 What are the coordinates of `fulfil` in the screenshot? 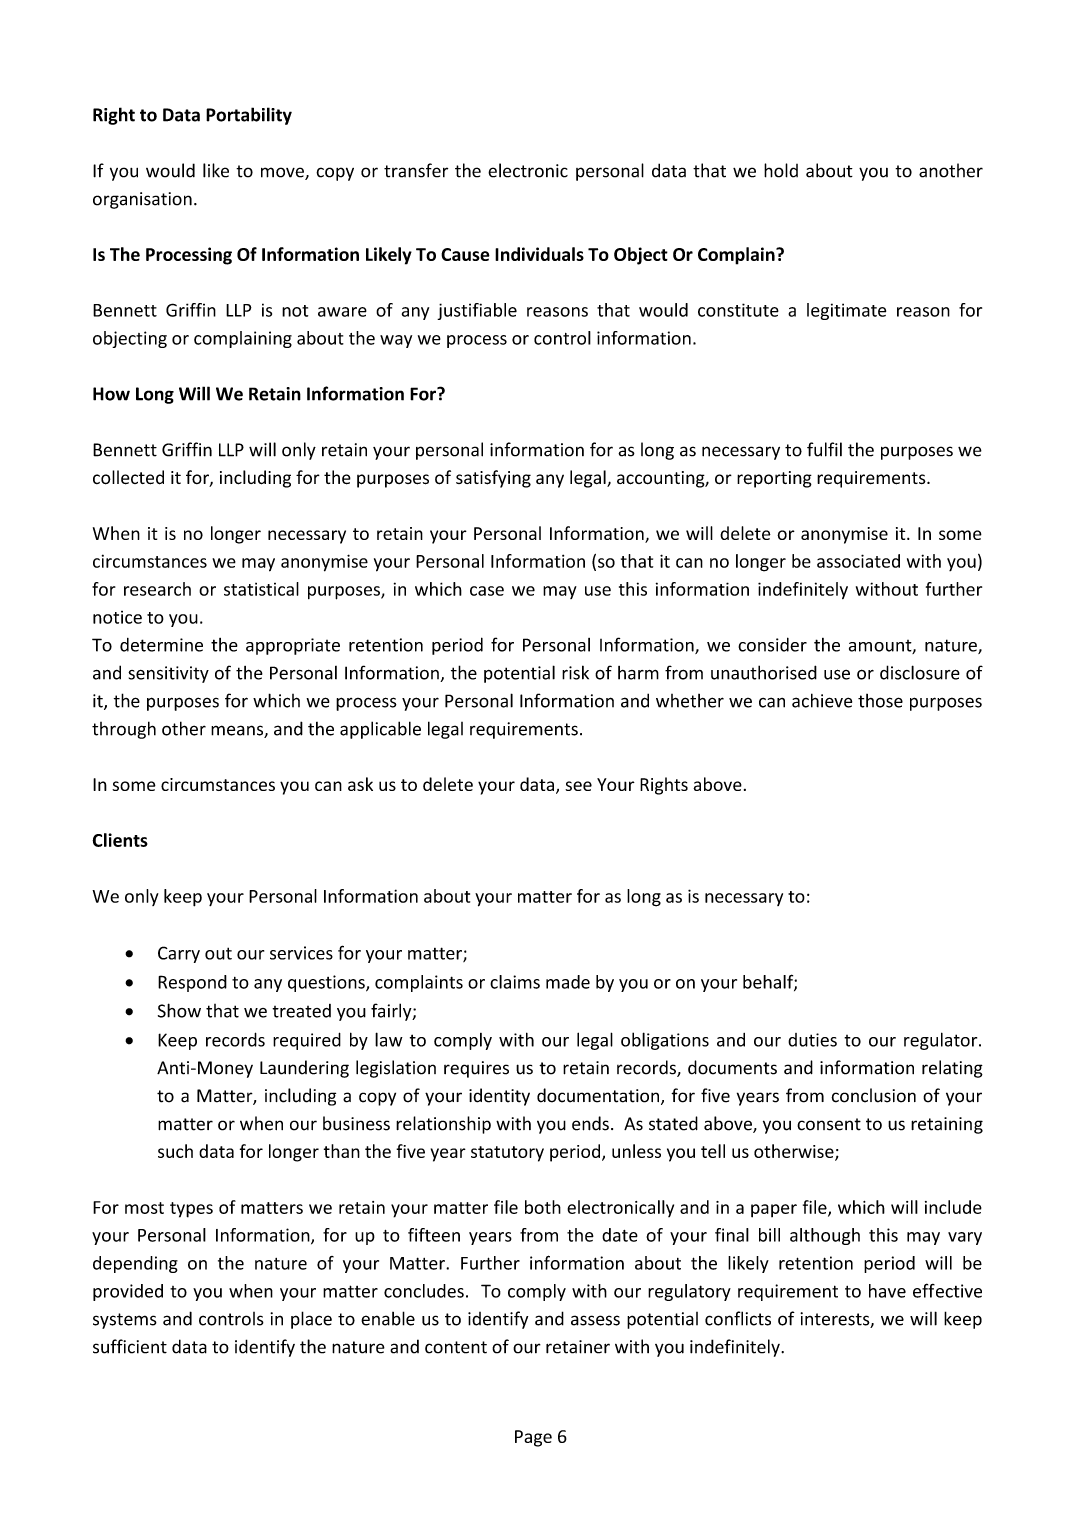 It's located at (824, 449).
